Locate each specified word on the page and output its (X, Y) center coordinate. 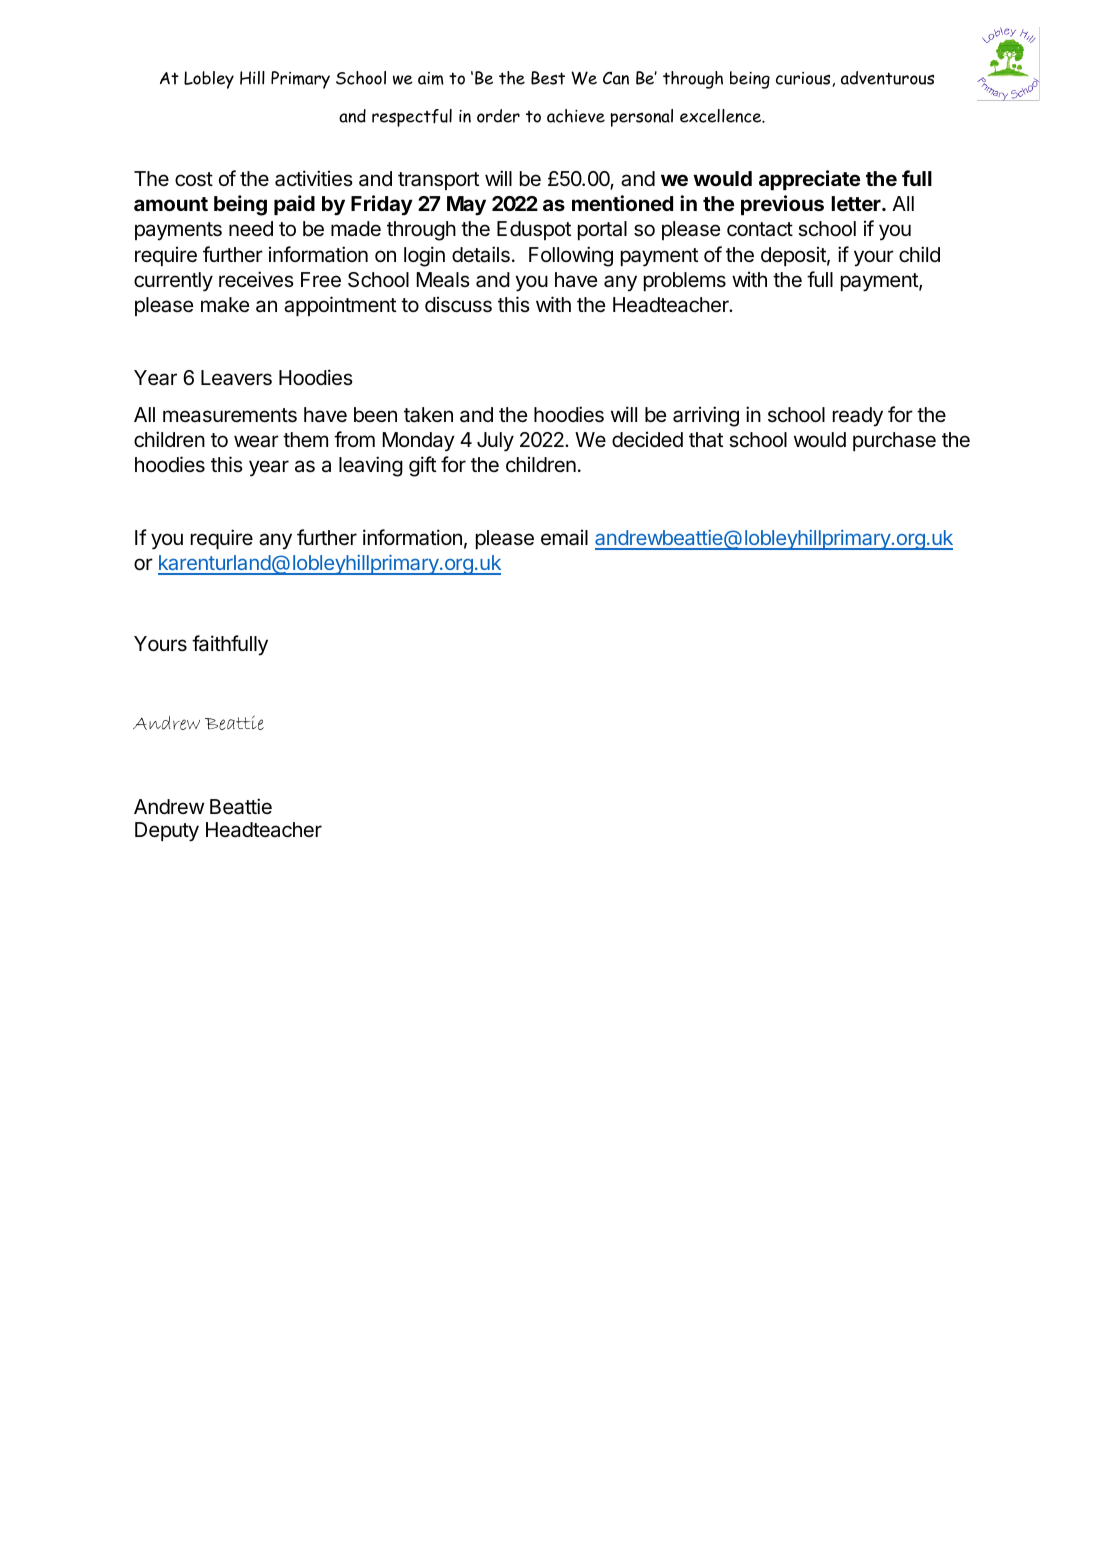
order (498, 116)
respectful (412, 118)
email (564, 537)
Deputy (167, 832)
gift (422, 466)
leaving (371, 466)
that (706, 440)
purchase (894, 441)
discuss (458, 304)
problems (685, 281)
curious (804, 79)
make (225, 305)
